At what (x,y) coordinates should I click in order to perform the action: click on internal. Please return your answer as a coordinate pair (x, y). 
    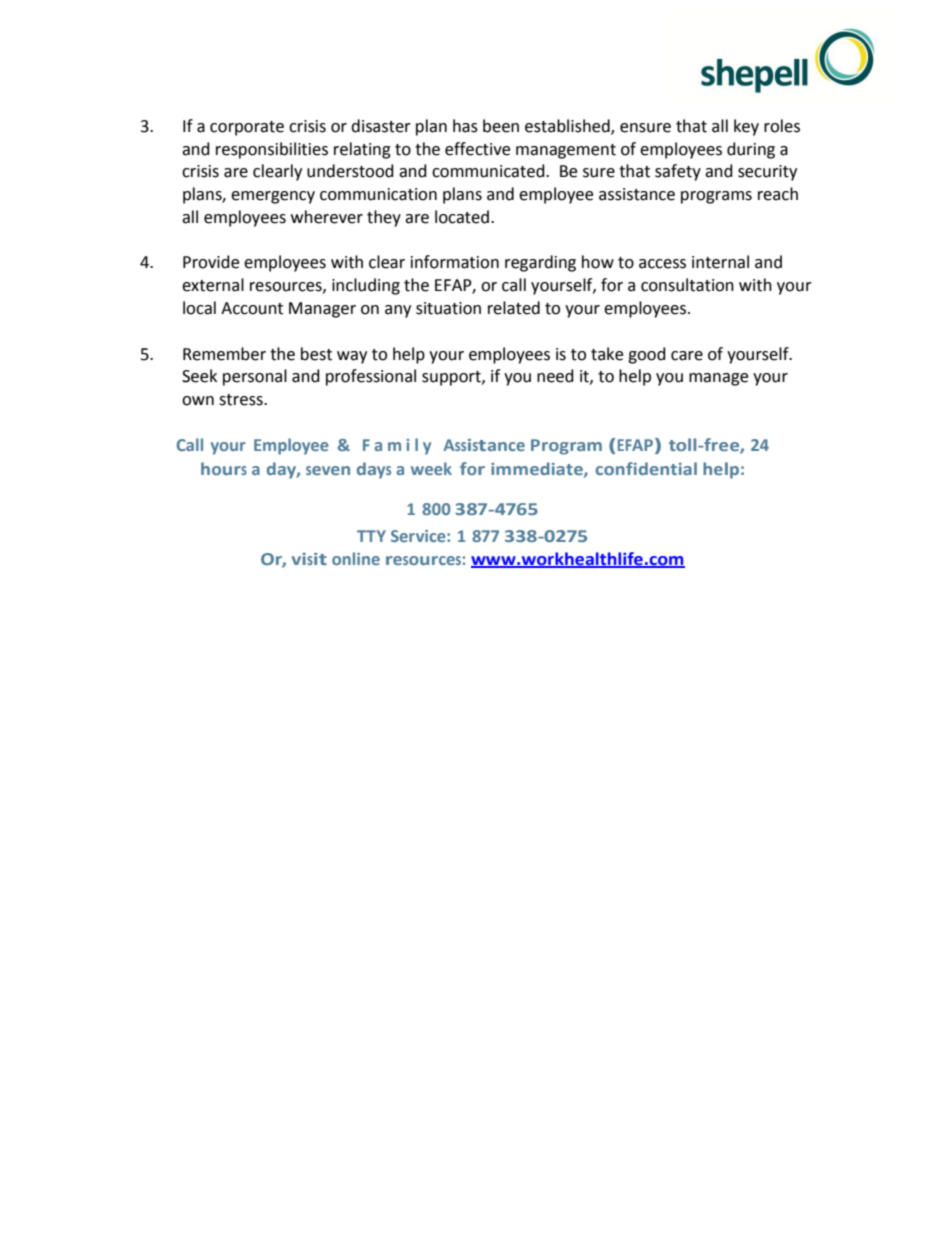
    Looking at the image, I should click on (720, 262).
